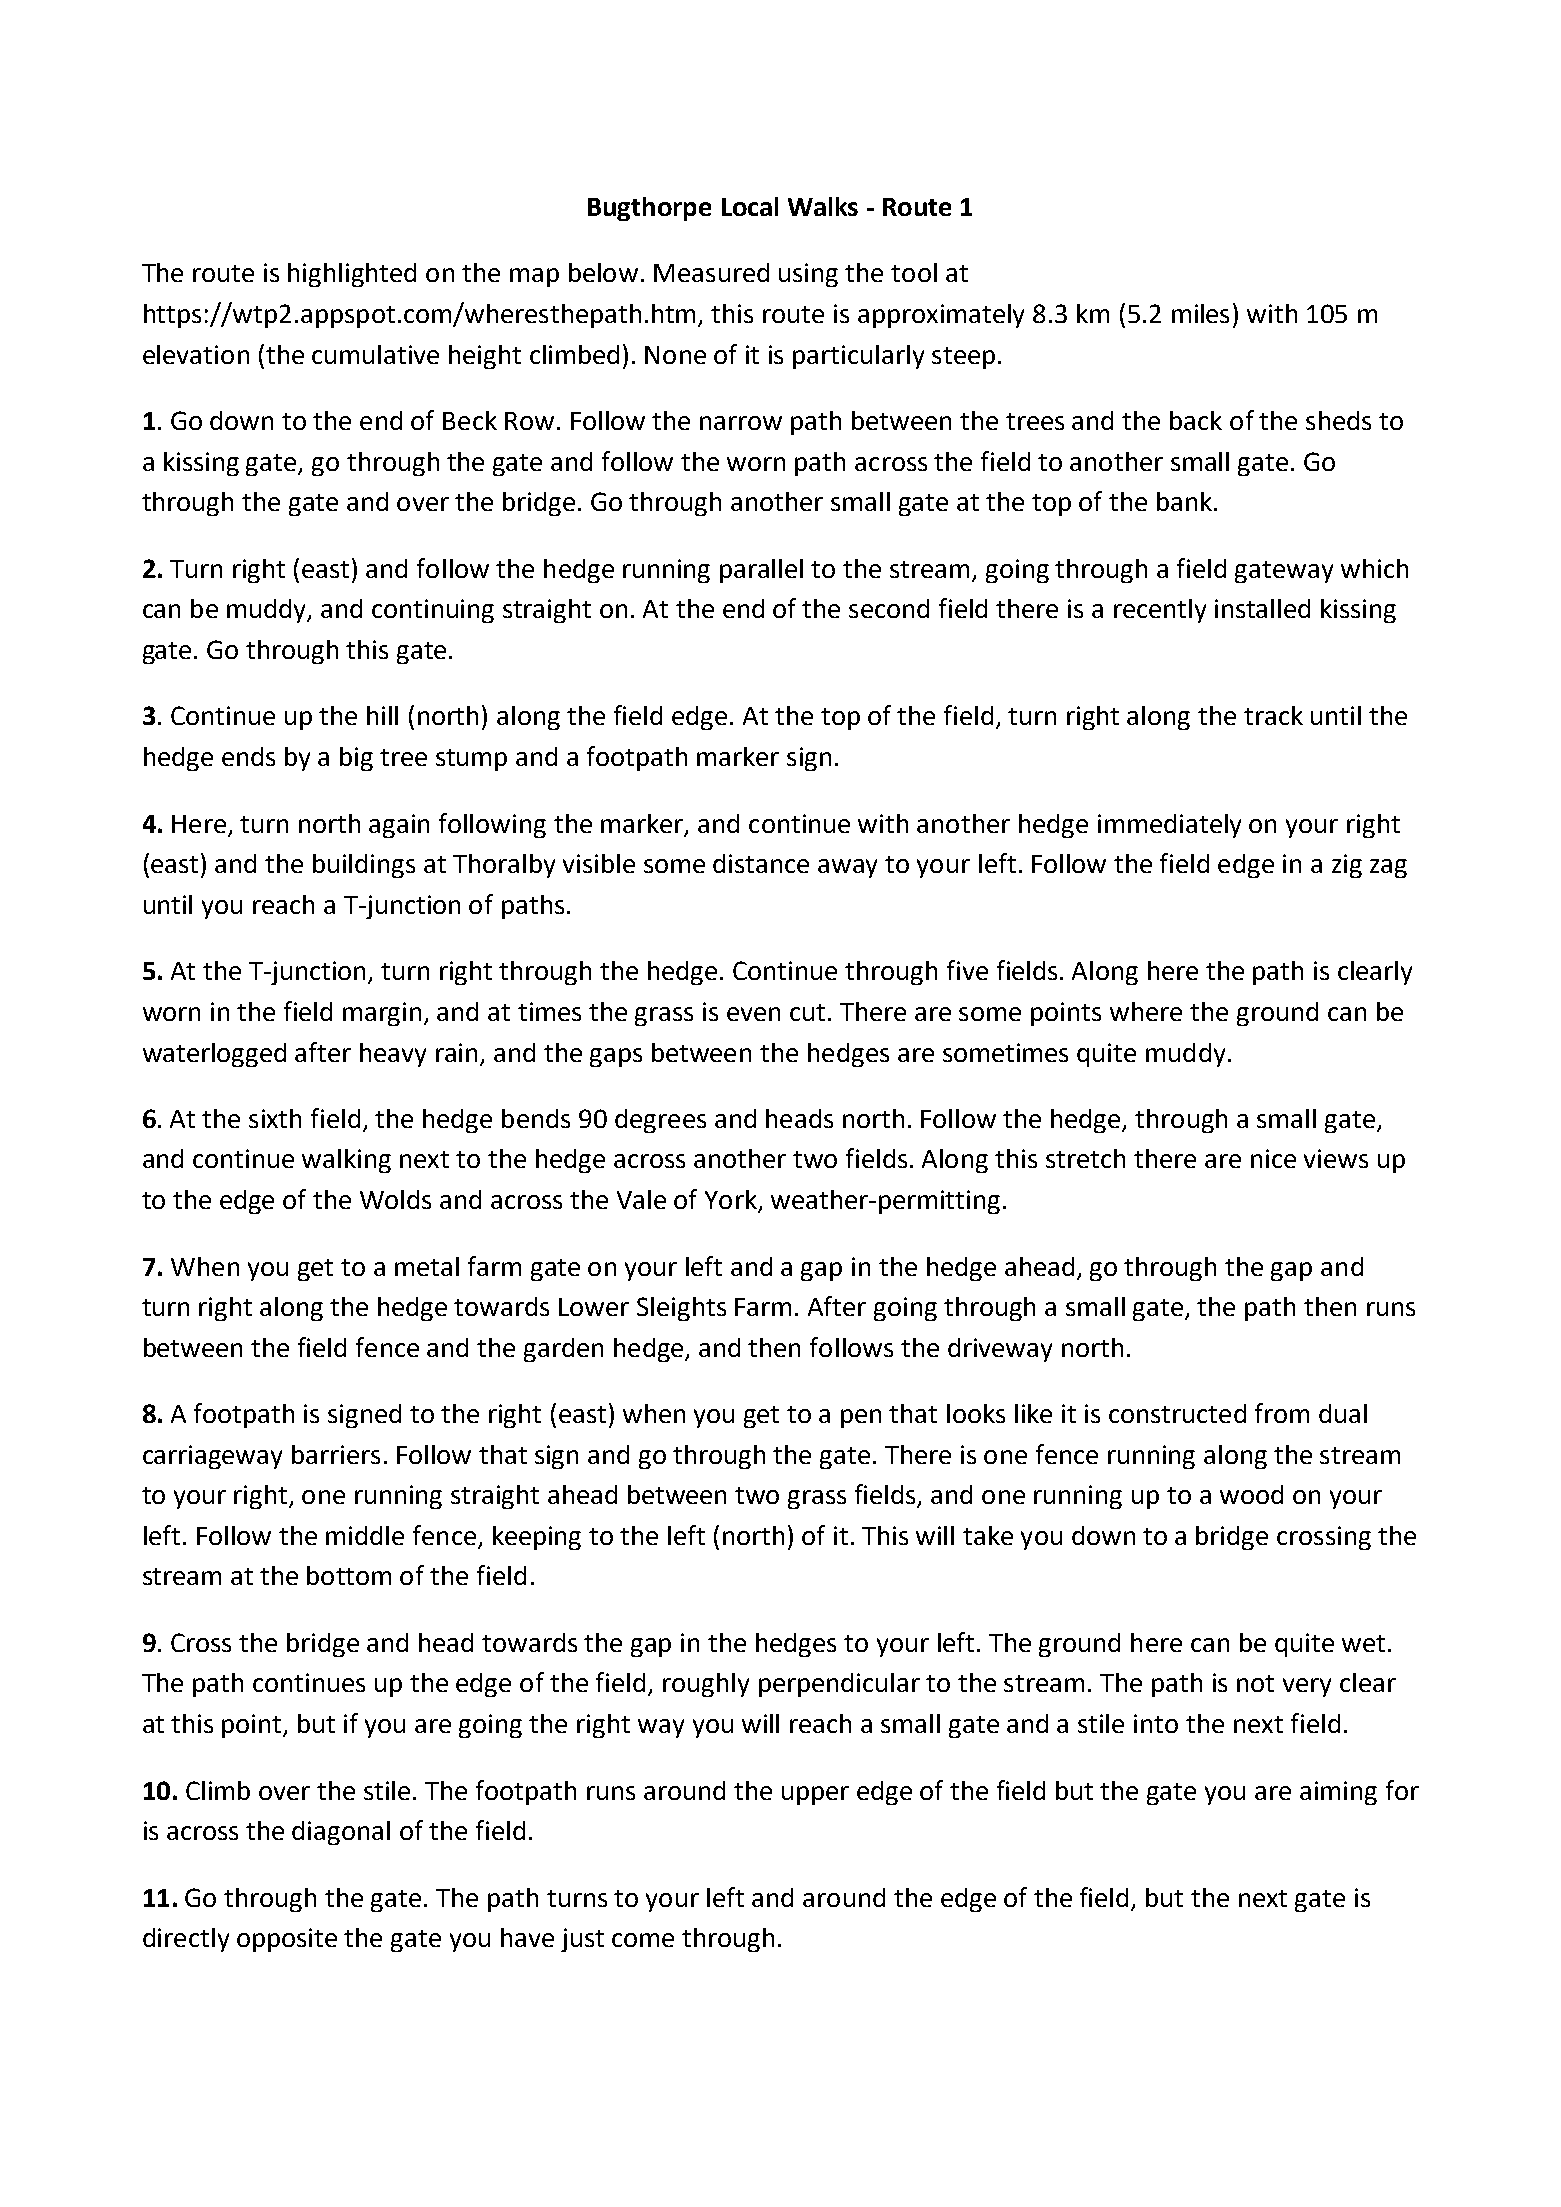 The height and width of the image is (2207, 1561). Describe the element at coordinates (352, 275) in the image. I see `highlighted` at that location.
